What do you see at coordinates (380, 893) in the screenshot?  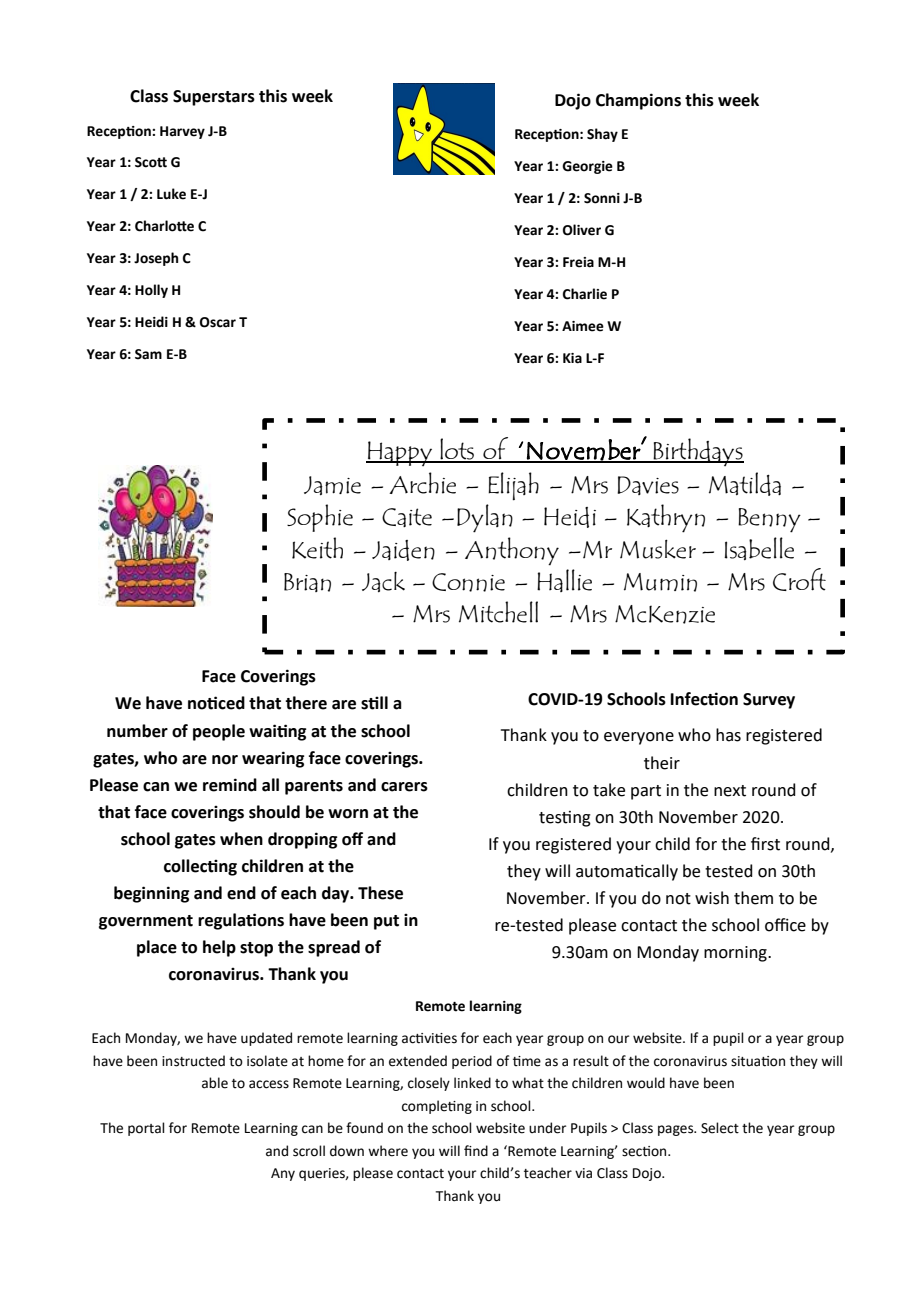 I see `These` at bounding box center [380, 893].
